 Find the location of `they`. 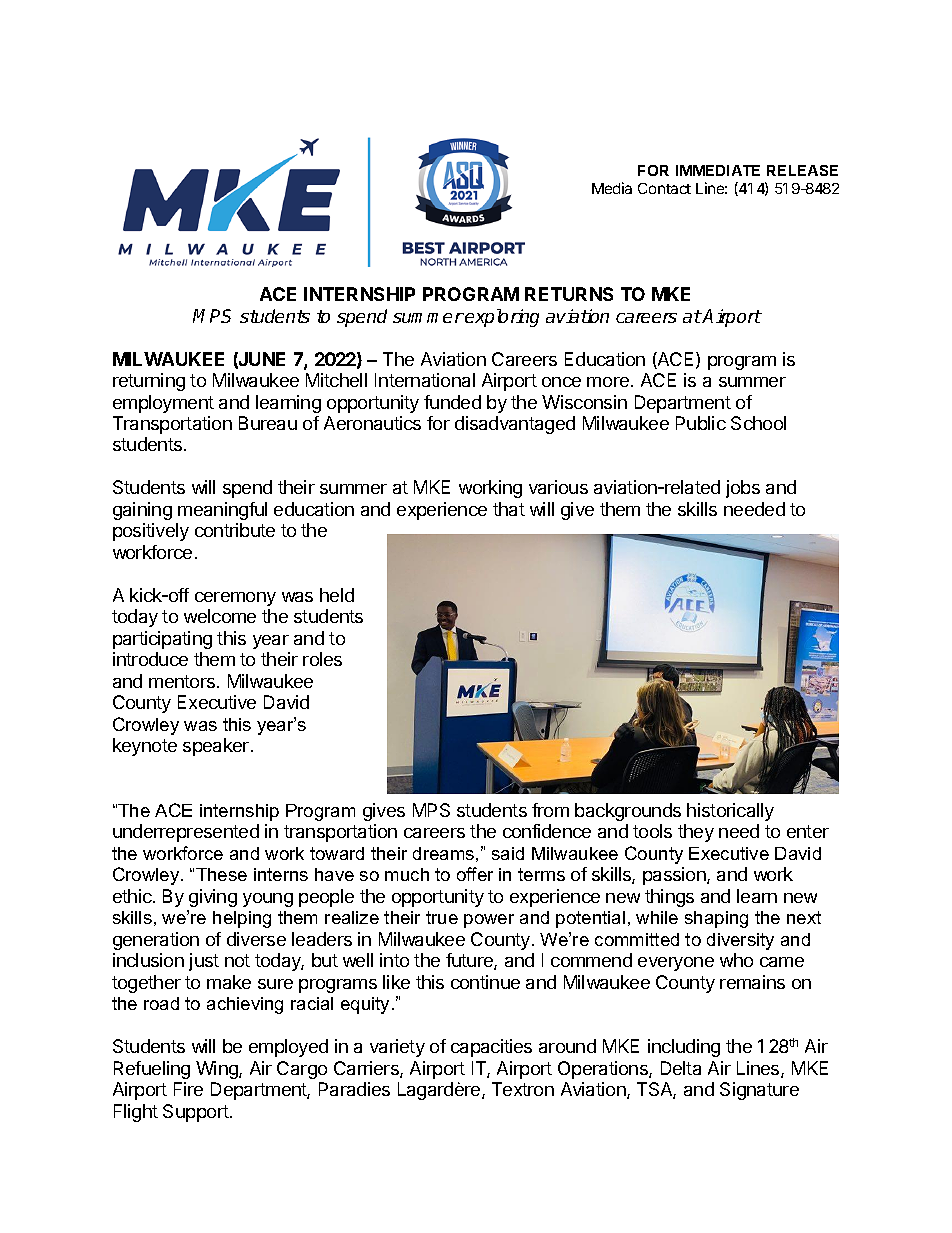

they is located at coordinates (696, 833).
